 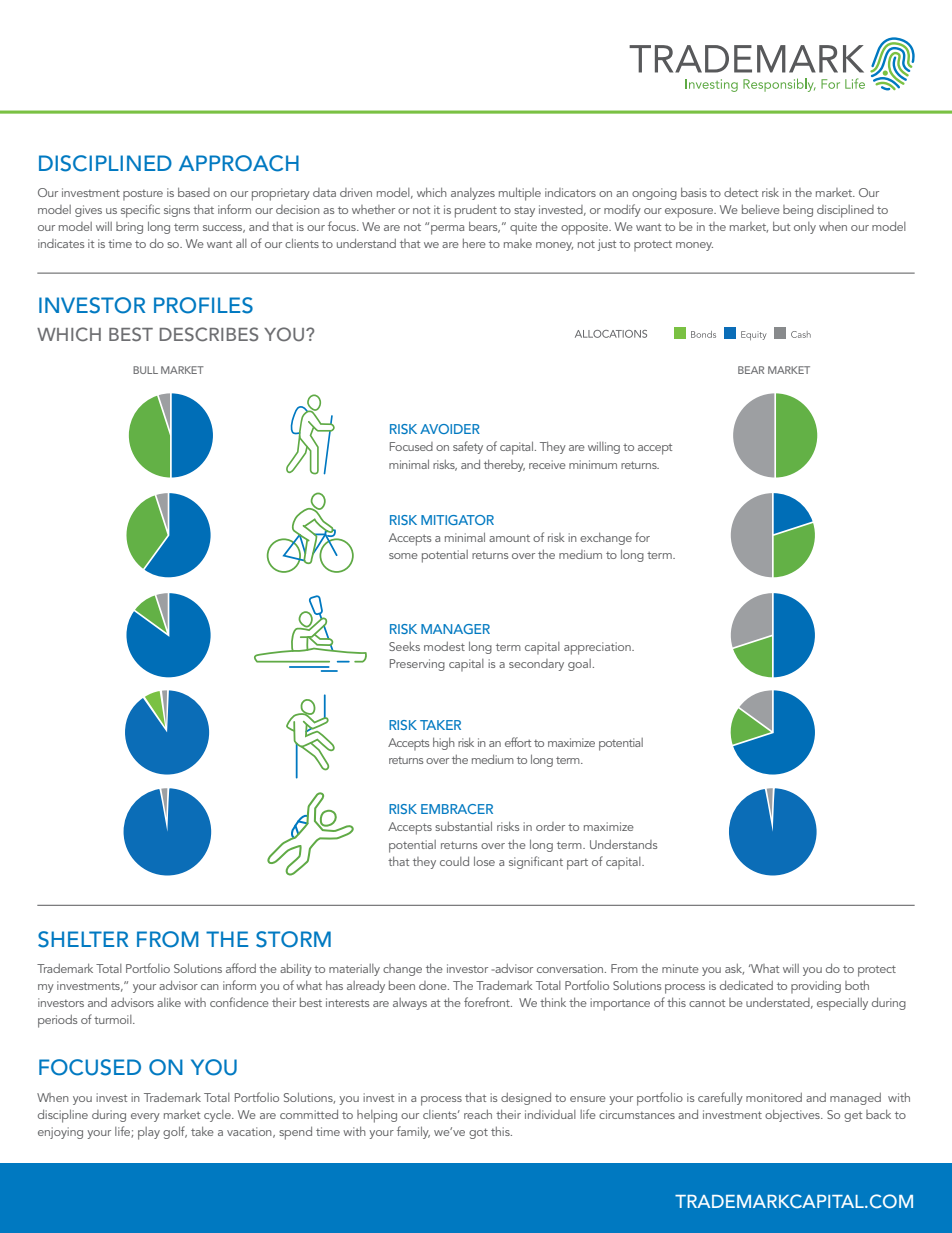 I want to click on SHELTER, so click(x=83, y=939).
